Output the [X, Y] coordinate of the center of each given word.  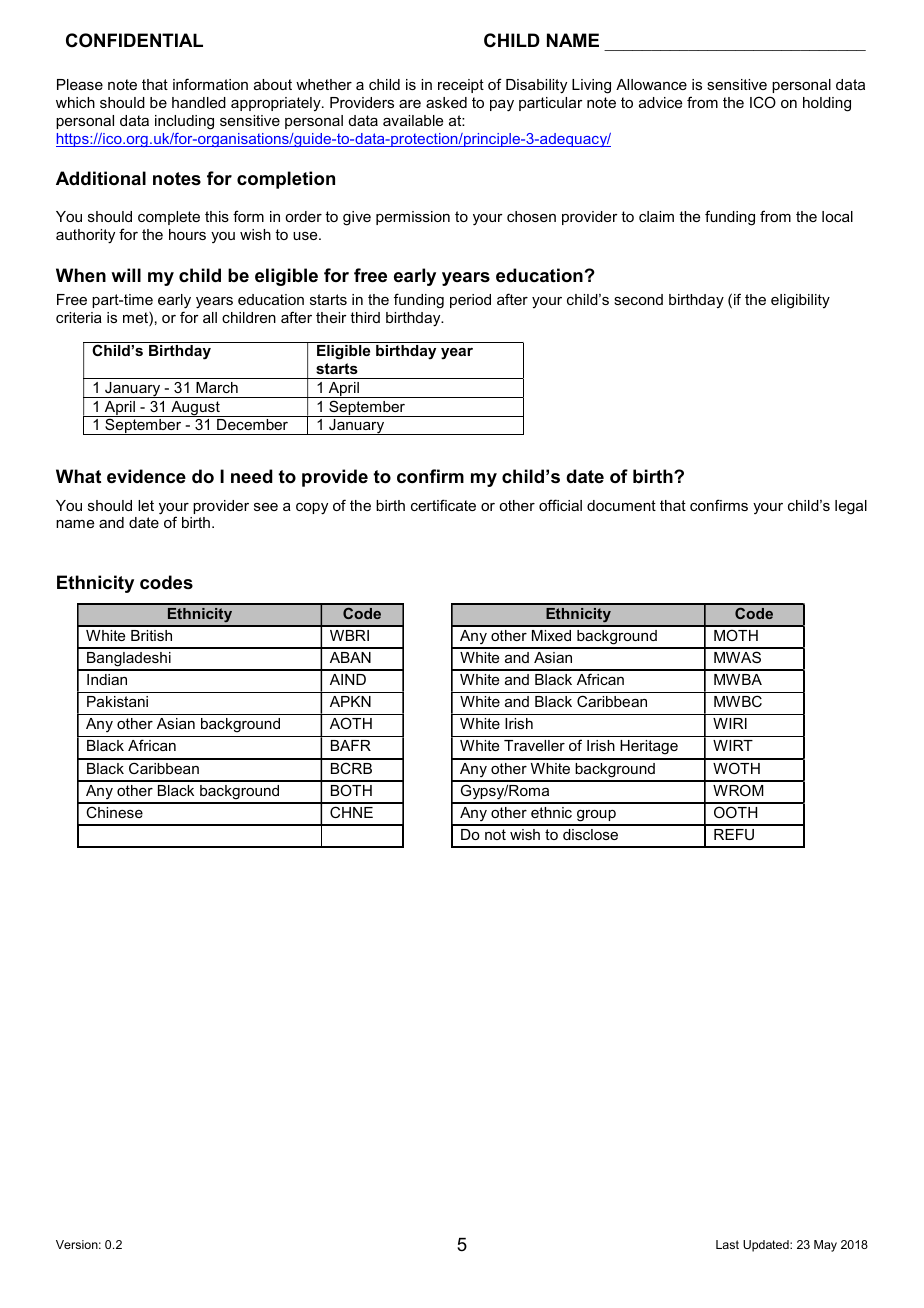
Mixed [551, 635]
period [470, 301]
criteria [79, 317]
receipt [461, 86]
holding [827, 104]
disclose [590, 834]
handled [199, 102]
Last [727, 1244]
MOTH [736, 635]
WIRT [733, 745]
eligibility [800, 301]
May [825, 1246]
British [151, 635]
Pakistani [117, 701]
